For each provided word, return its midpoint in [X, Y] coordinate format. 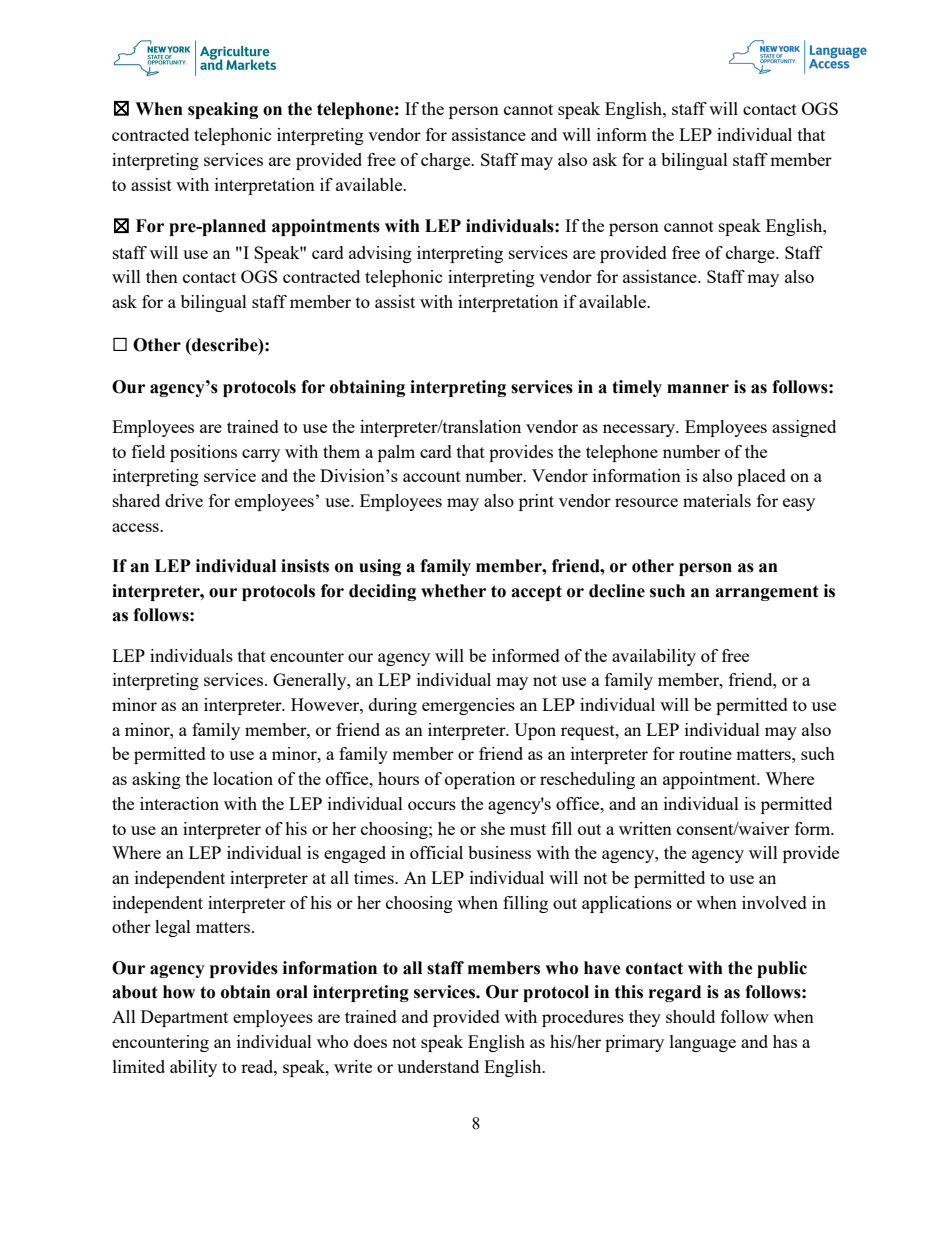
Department [184, 1018]
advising [380, 254]
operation [480, 780]
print [536, 502]
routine [705, 753]
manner [698, 389]
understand [438, 1066]
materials [717, 500]
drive [184, 500]
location [243, 778]
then [162, 276]
